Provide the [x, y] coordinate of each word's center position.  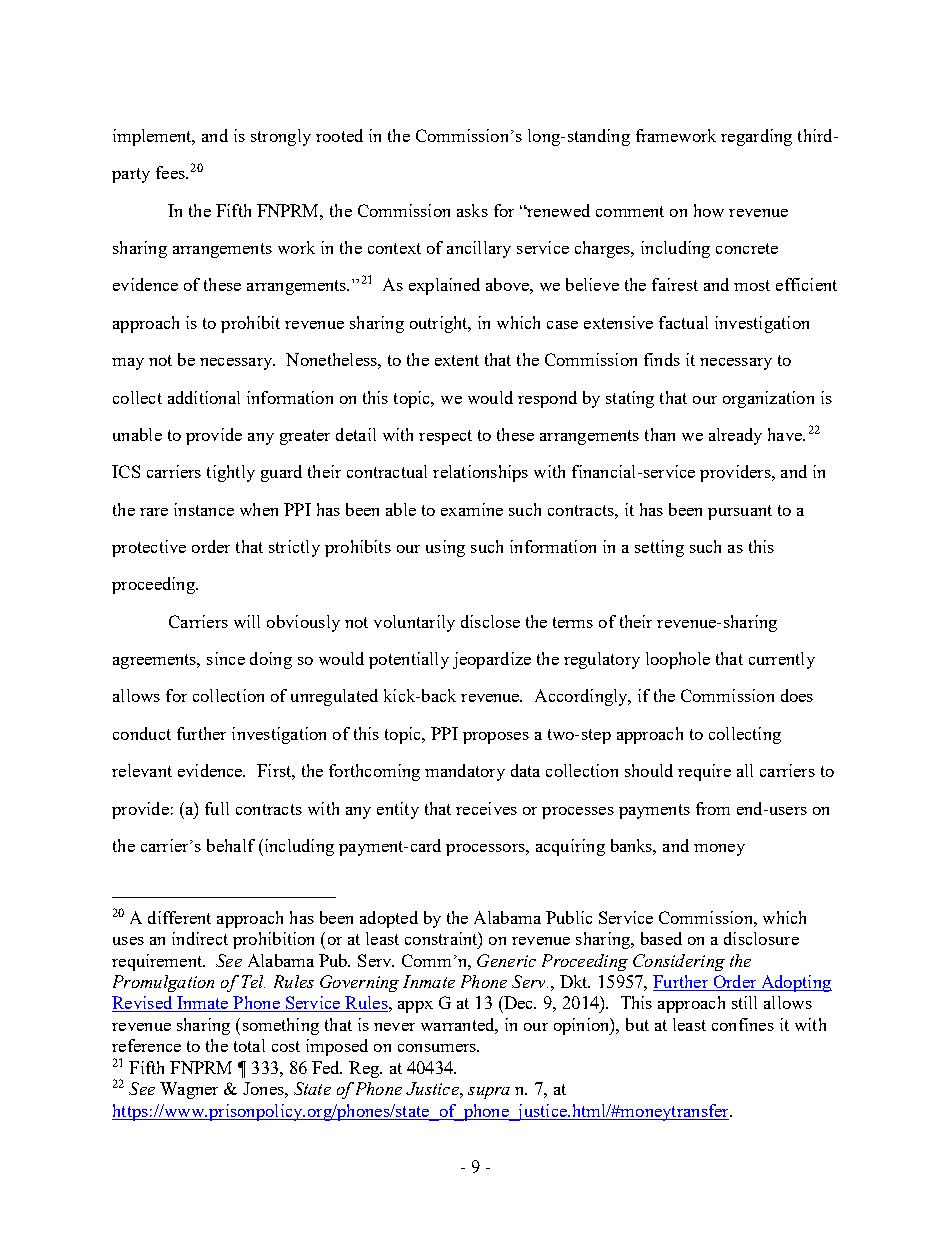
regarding [756, 137]
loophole [678, 660]
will [247, 621]
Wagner [189, 1090]
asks [472, 210]
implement [153, 137]
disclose [490, 621]
